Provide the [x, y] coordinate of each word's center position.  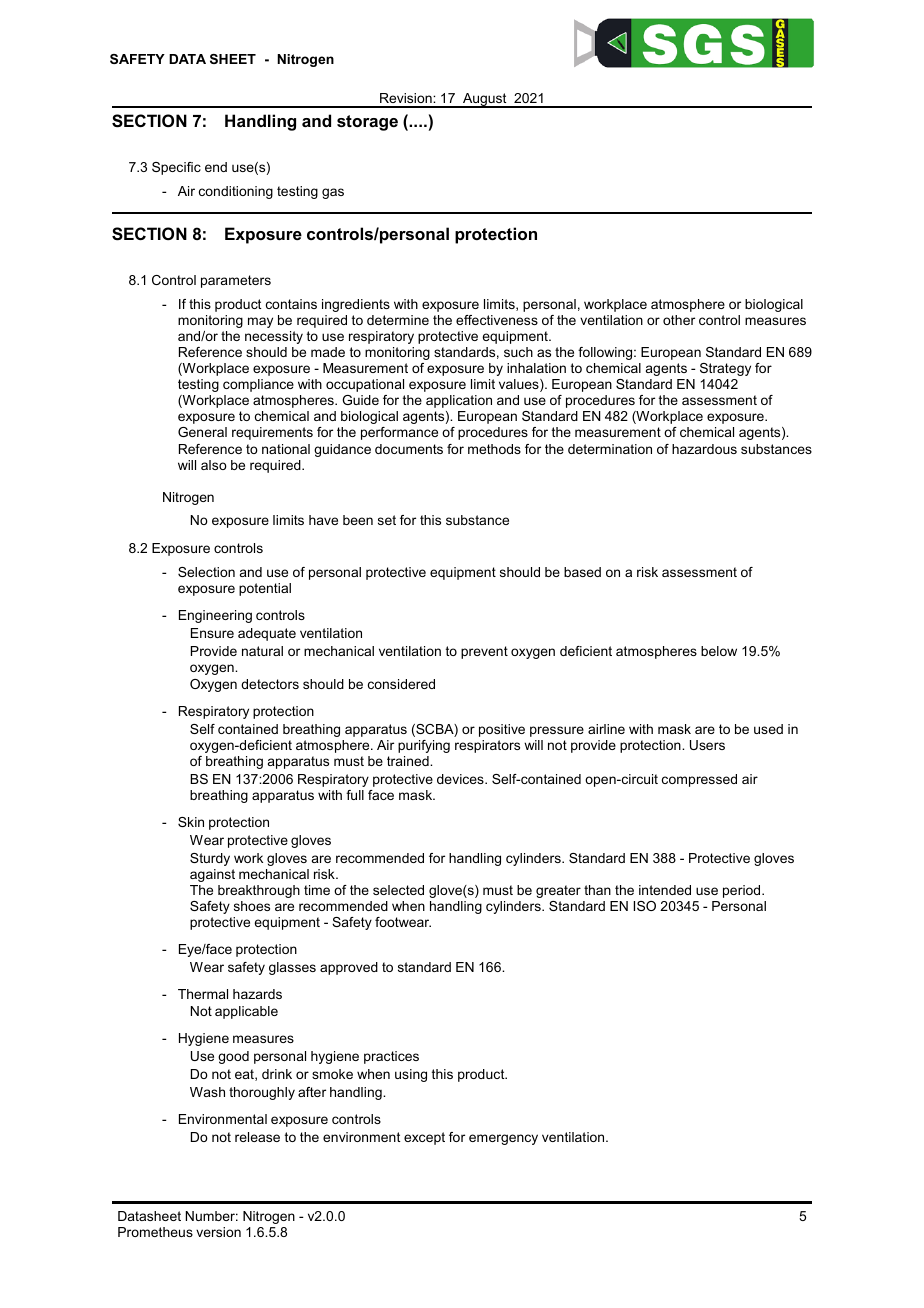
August [485, 100]
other [679, 320]
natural [262, 651]
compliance [258, 385]
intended [665, 890]
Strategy [725, 369]
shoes [252, 906]
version [218, 1232]
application [459, 401]
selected [398, 890]
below [719, 651]
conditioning [236, 192]
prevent [484, 652]
